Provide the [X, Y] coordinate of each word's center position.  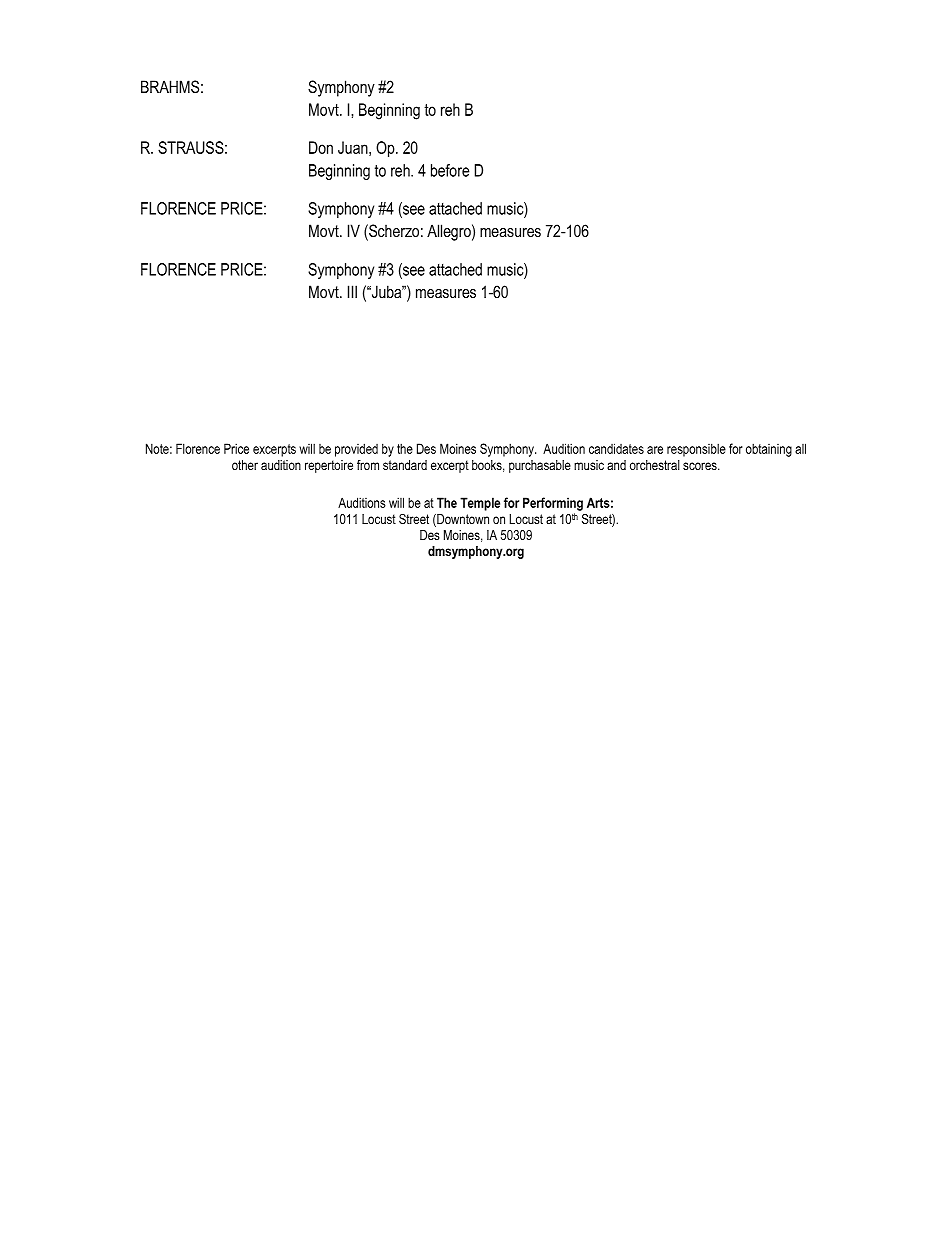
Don [321, 147]
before [450, 170]
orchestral [655, 465]
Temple [480, 504]
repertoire [329, 466]
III [352, 291]
